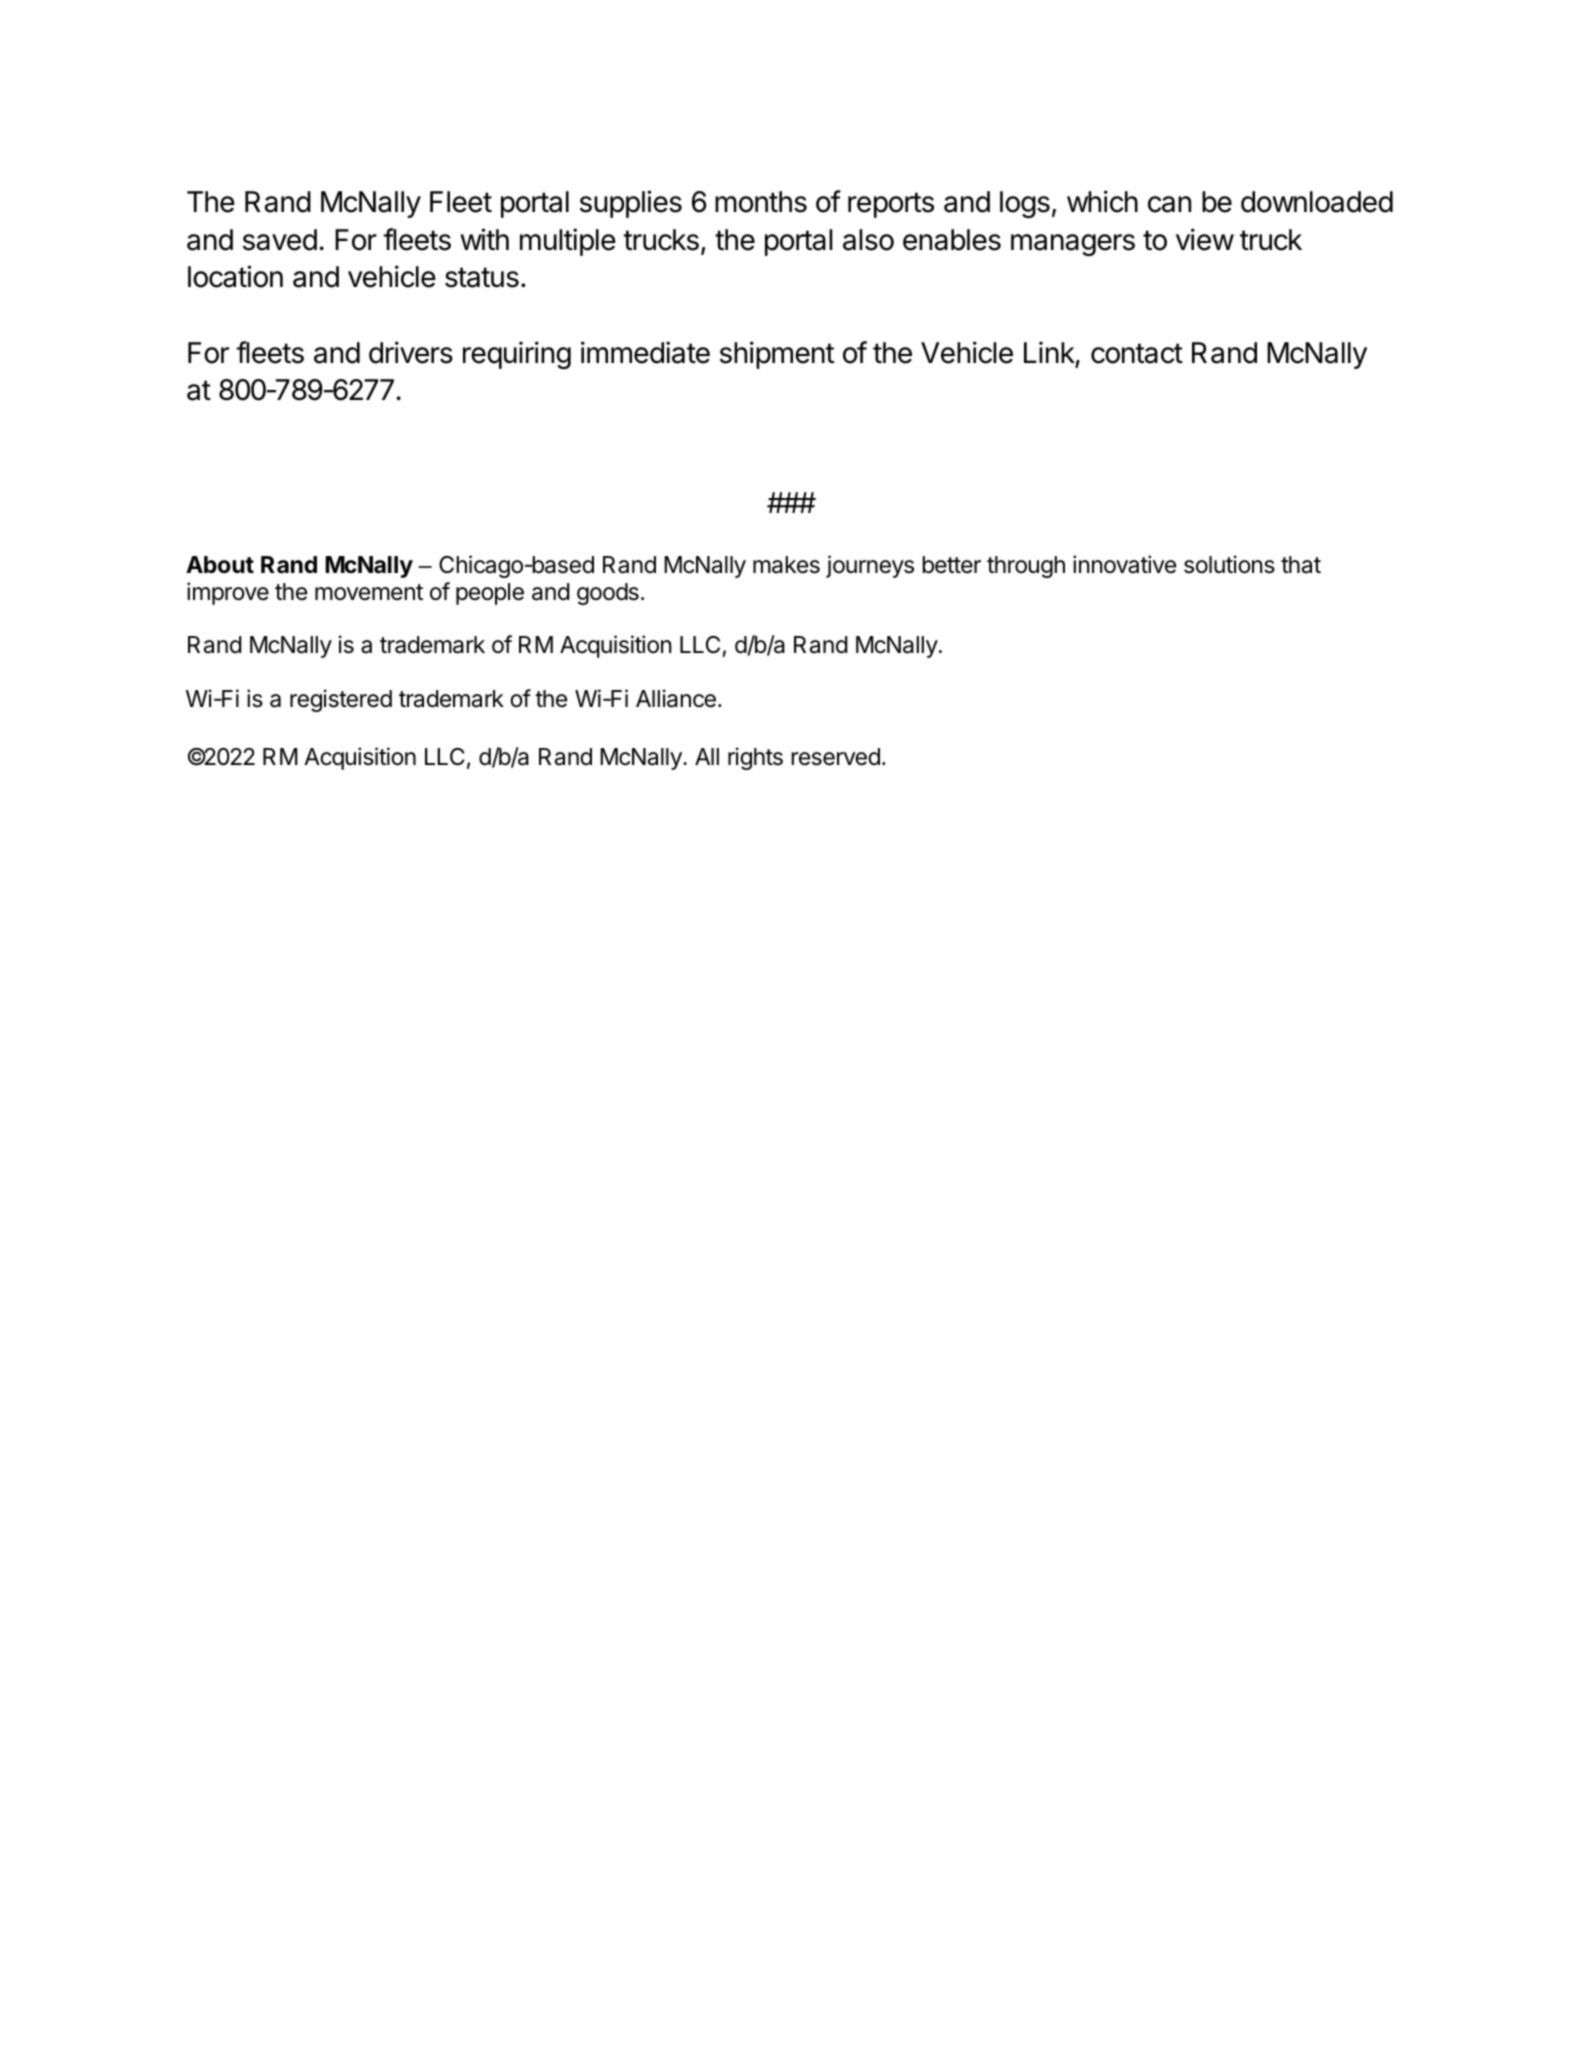  Describe the element at coordinates (1137, 353) in the image. I see `contact` at that location.
